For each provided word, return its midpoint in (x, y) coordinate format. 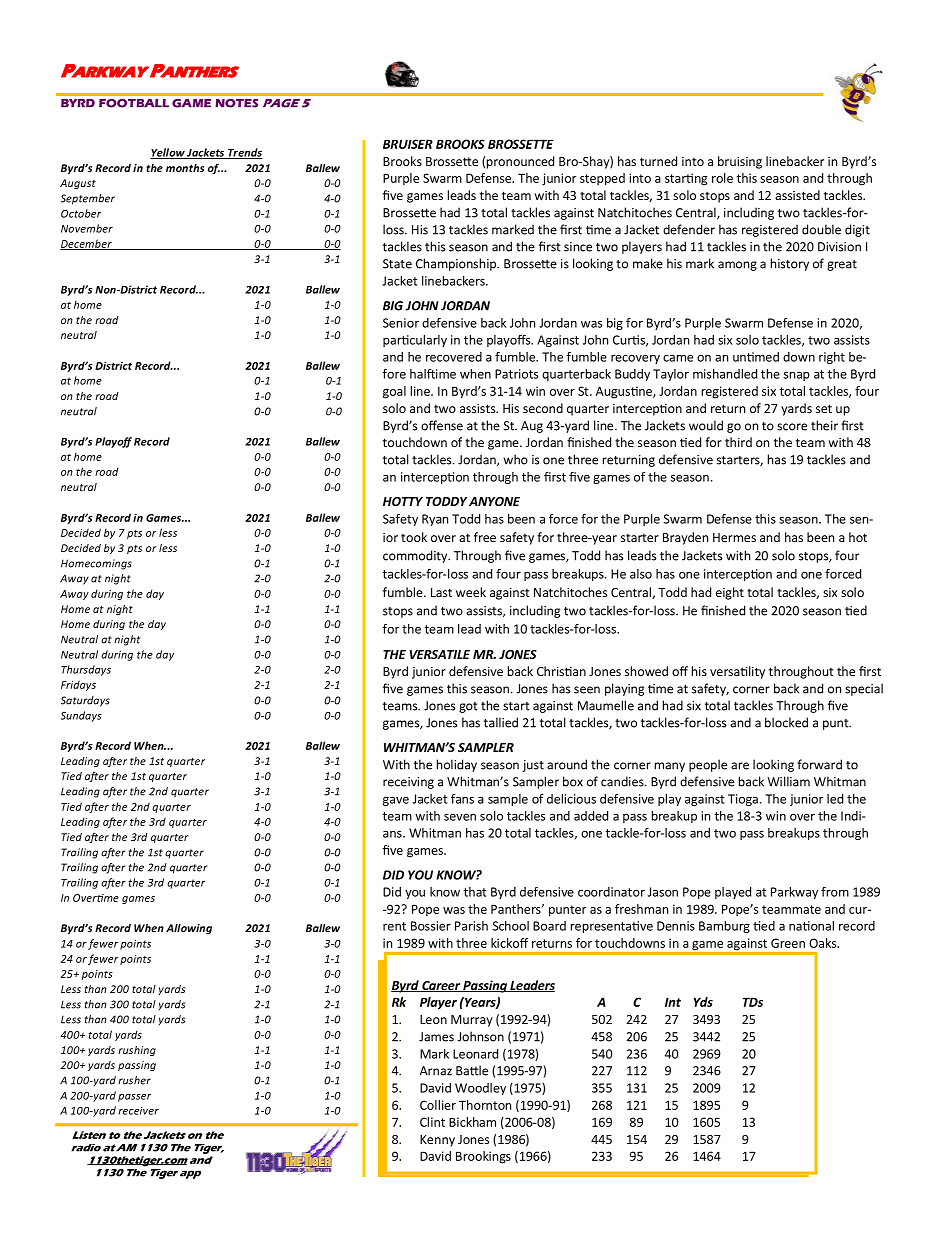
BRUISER (408, 144)
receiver (138, 1111)
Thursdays (86, 670)
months (185, 168)
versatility (737, 672)
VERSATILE (439, 654)
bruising (740, 162)
